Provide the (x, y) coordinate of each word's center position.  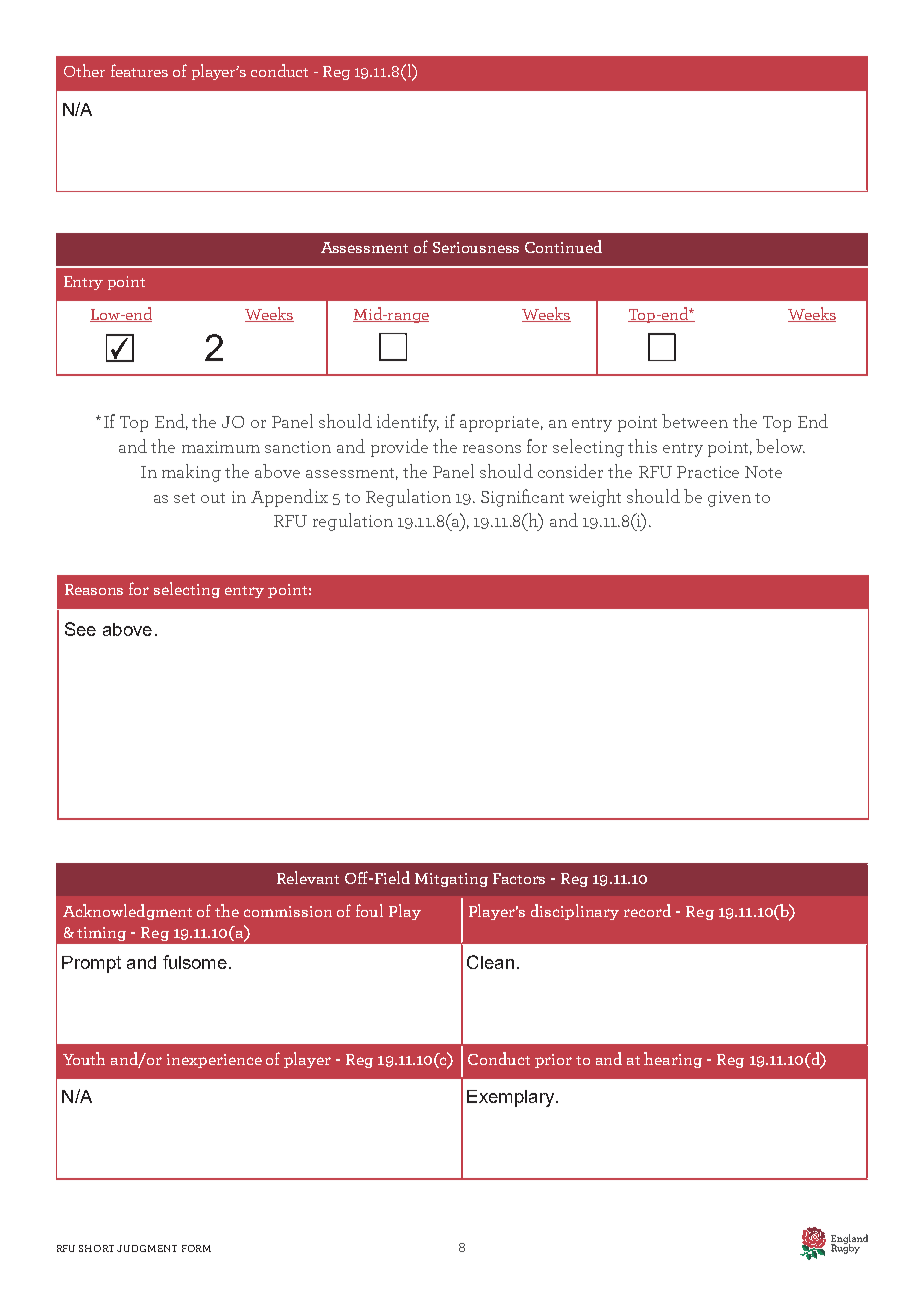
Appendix (289, 498)
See (80, 629)
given (729, 499)
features (139, 70)
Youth (84, 1058)
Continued (563, 246)
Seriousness (476, 247)
